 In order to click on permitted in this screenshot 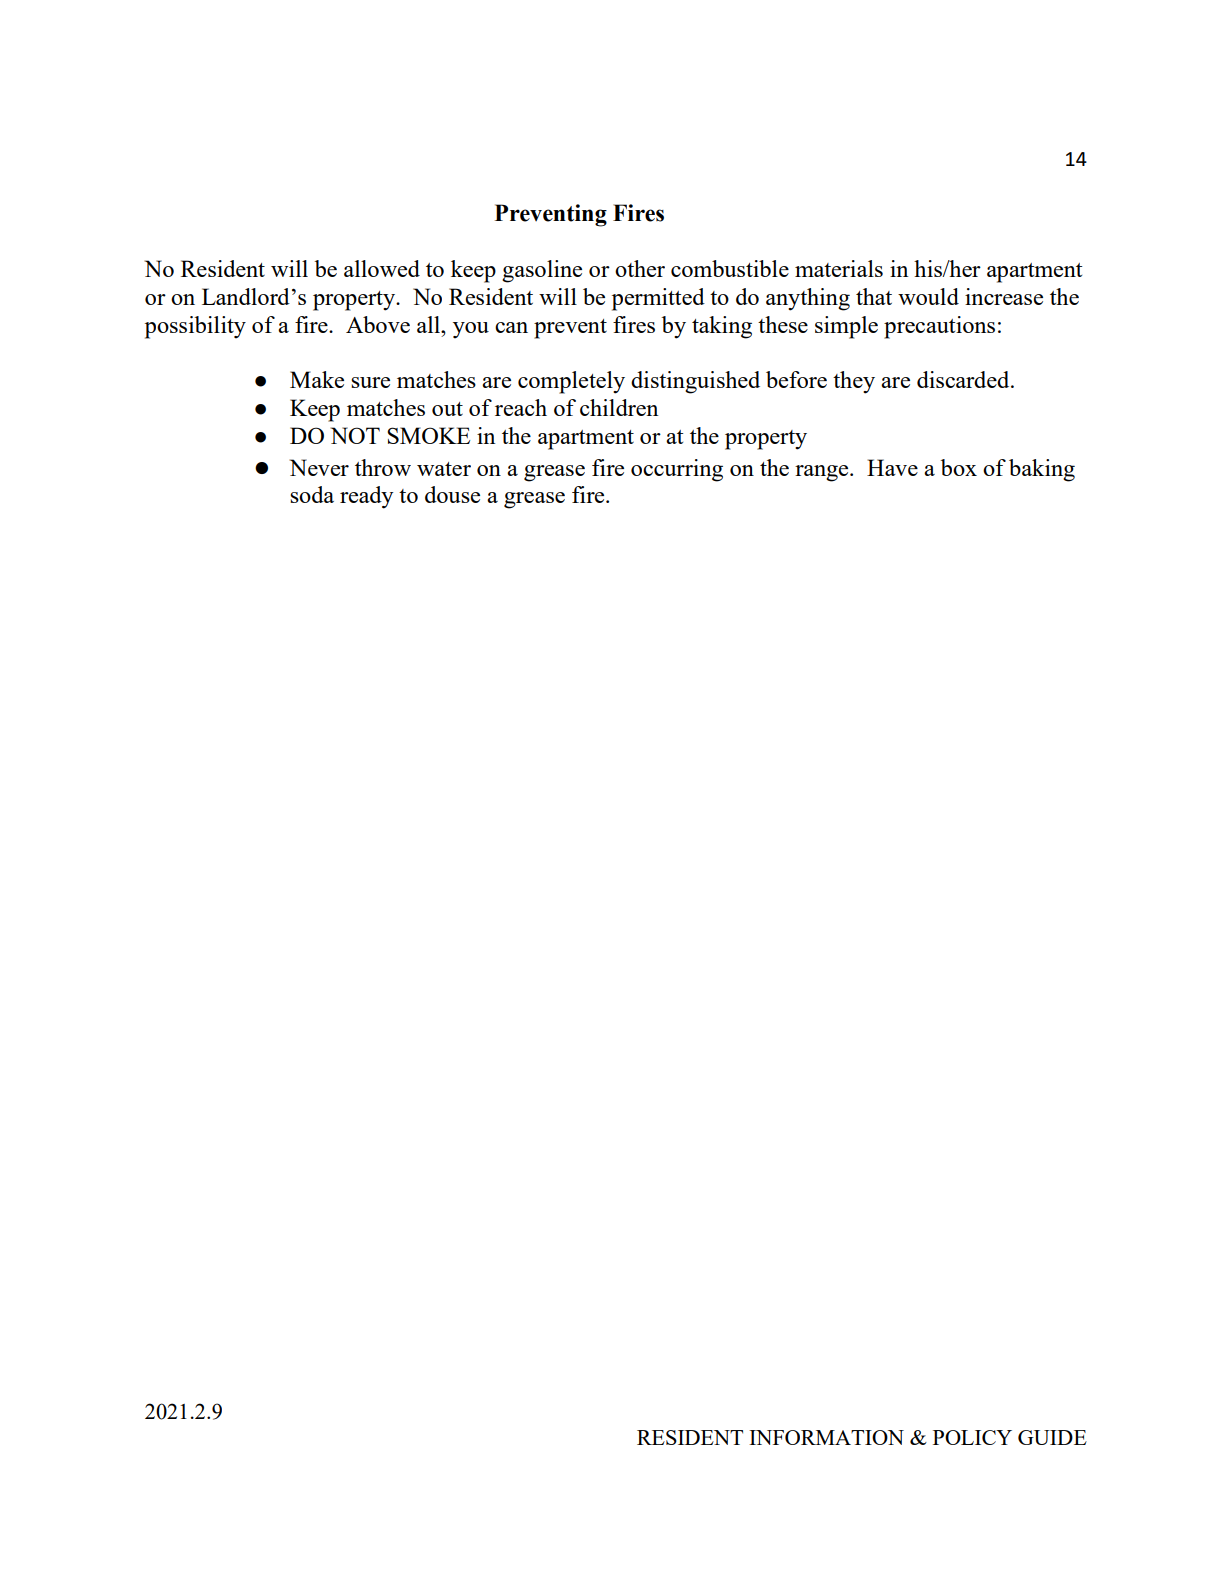, I will do `click(658, 299)`.
